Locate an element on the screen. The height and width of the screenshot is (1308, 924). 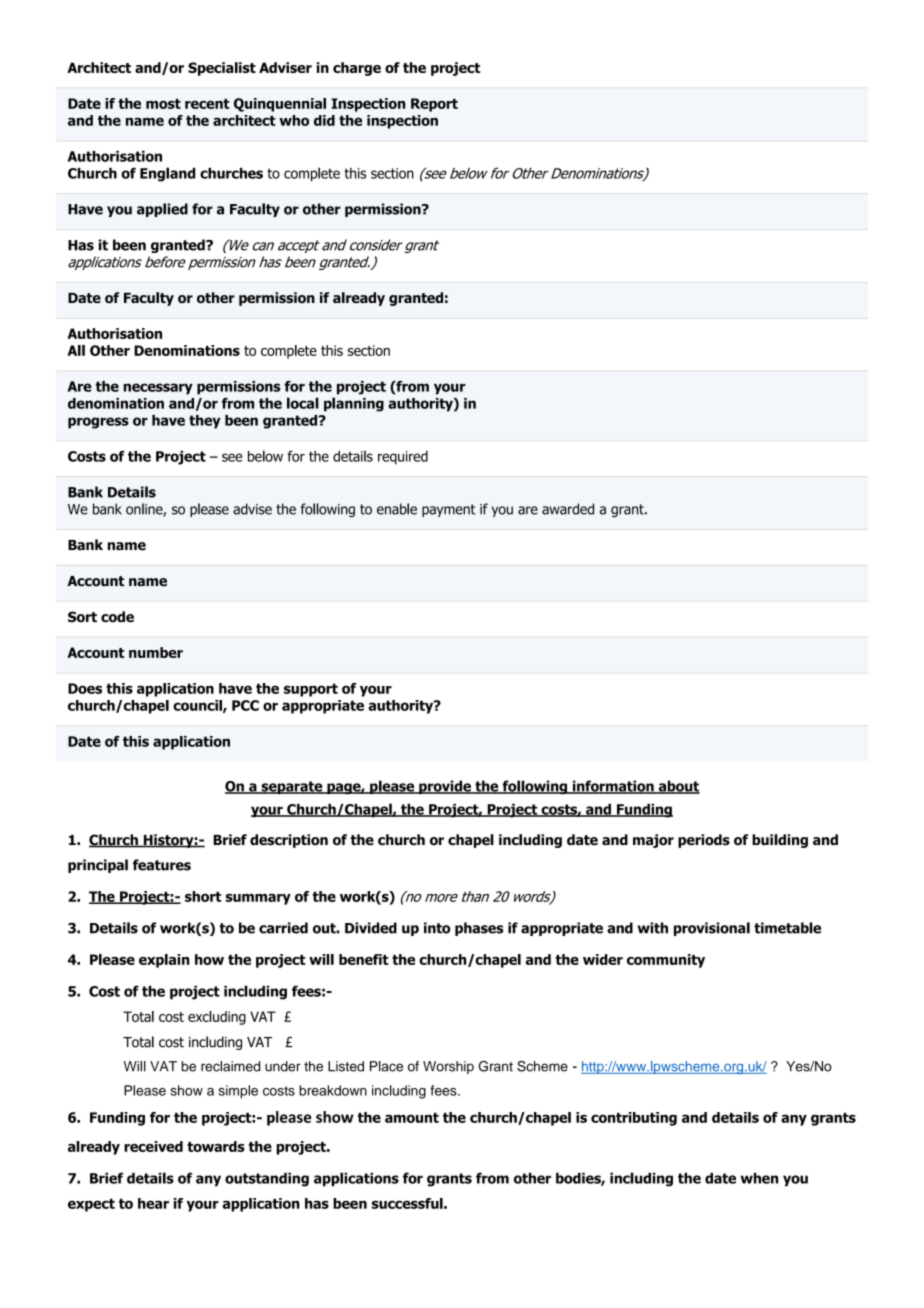
planning is located at coordinates (354, 404).
